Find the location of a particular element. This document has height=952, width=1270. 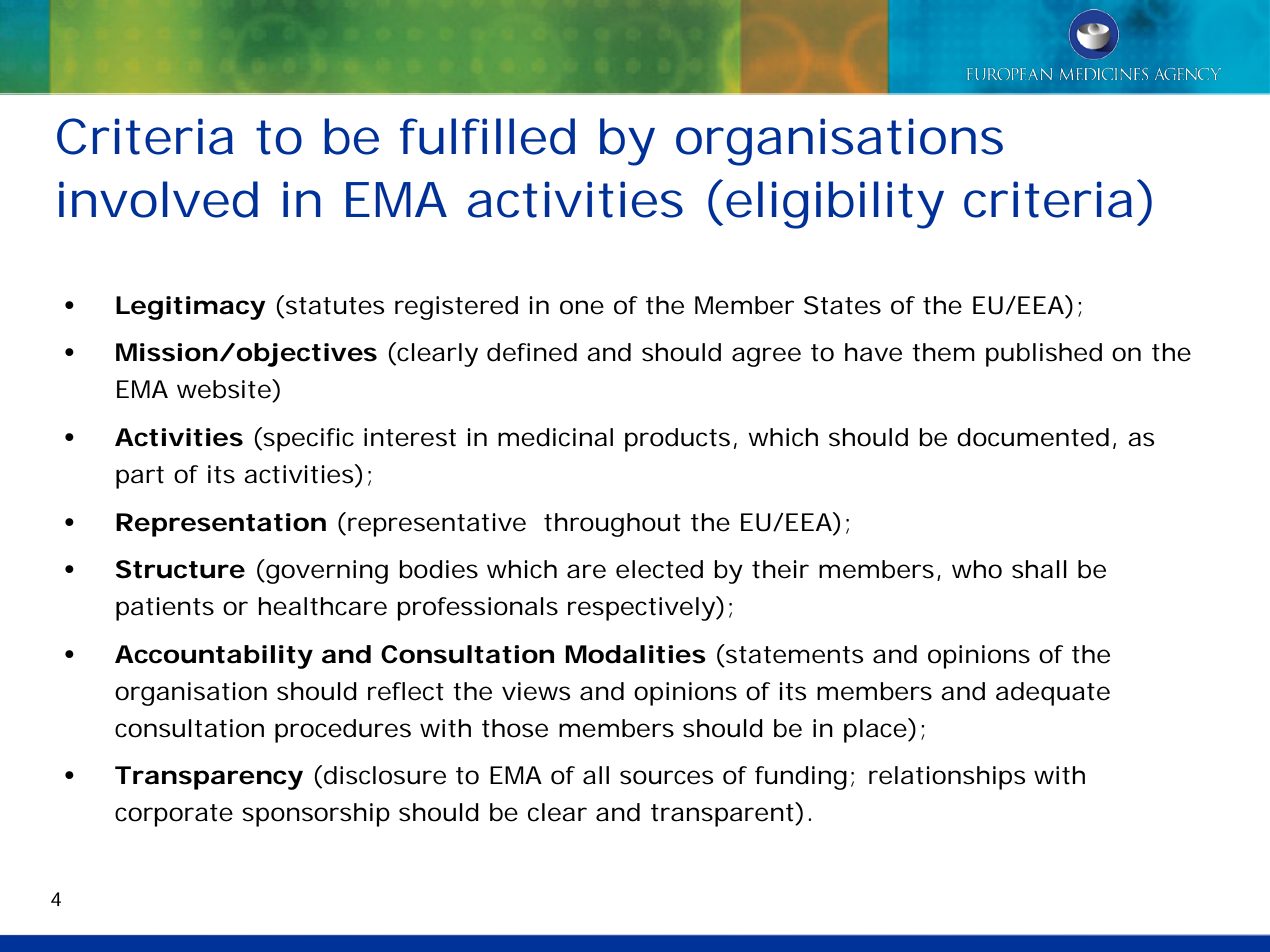

throughout is located at coordinates (612, 525).
